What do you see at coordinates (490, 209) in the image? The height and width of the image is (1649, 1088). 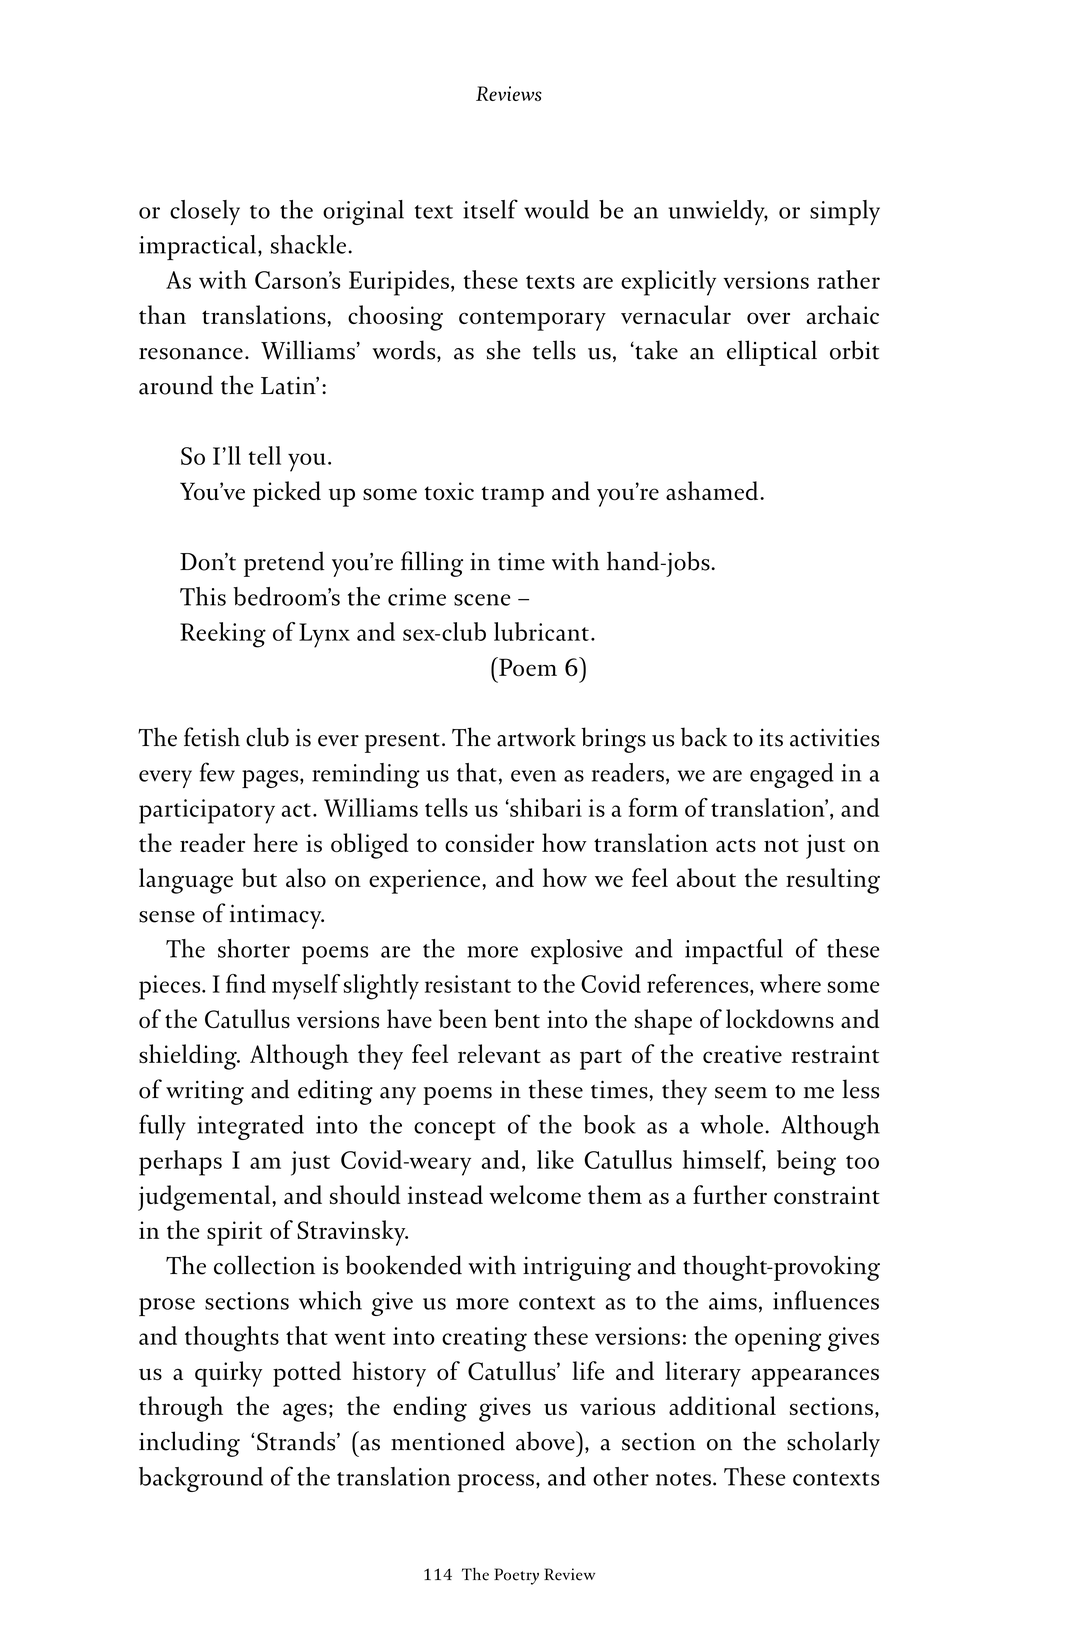 I see `itself` at bounding box center [490, 209].
